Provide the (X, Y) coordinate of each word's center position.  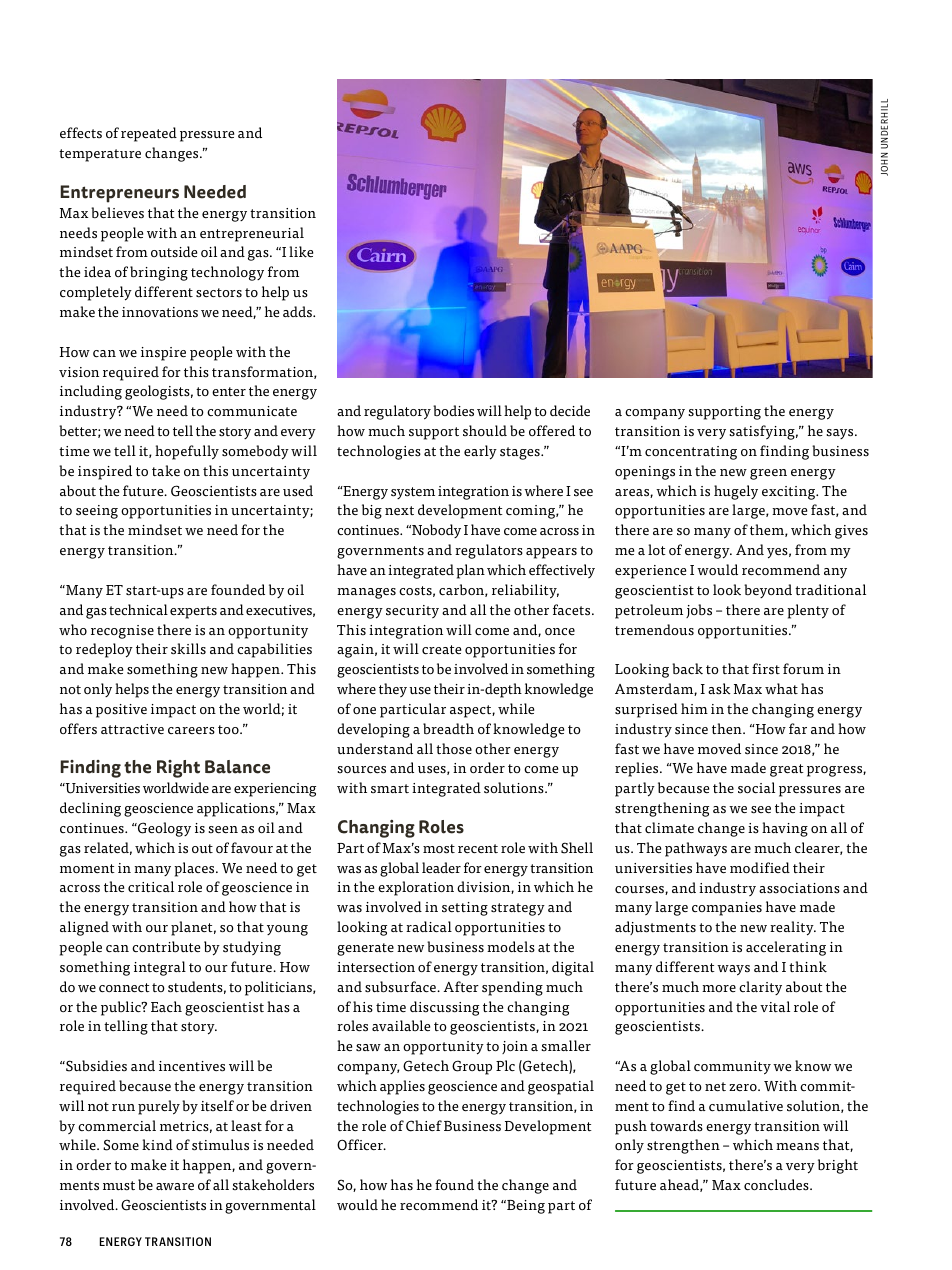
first (766, 669)
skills (188, 649)
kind (157, 1144)
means (797, 1147)
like (301, 252)
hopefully (187, 452)
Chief (424, 1126)
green (768, 474)
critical (151, 887)
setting (465, 909)
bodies (453, 411)
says (841, 434)
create (441, 650)
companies (727, 909)
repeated (149, 134)
